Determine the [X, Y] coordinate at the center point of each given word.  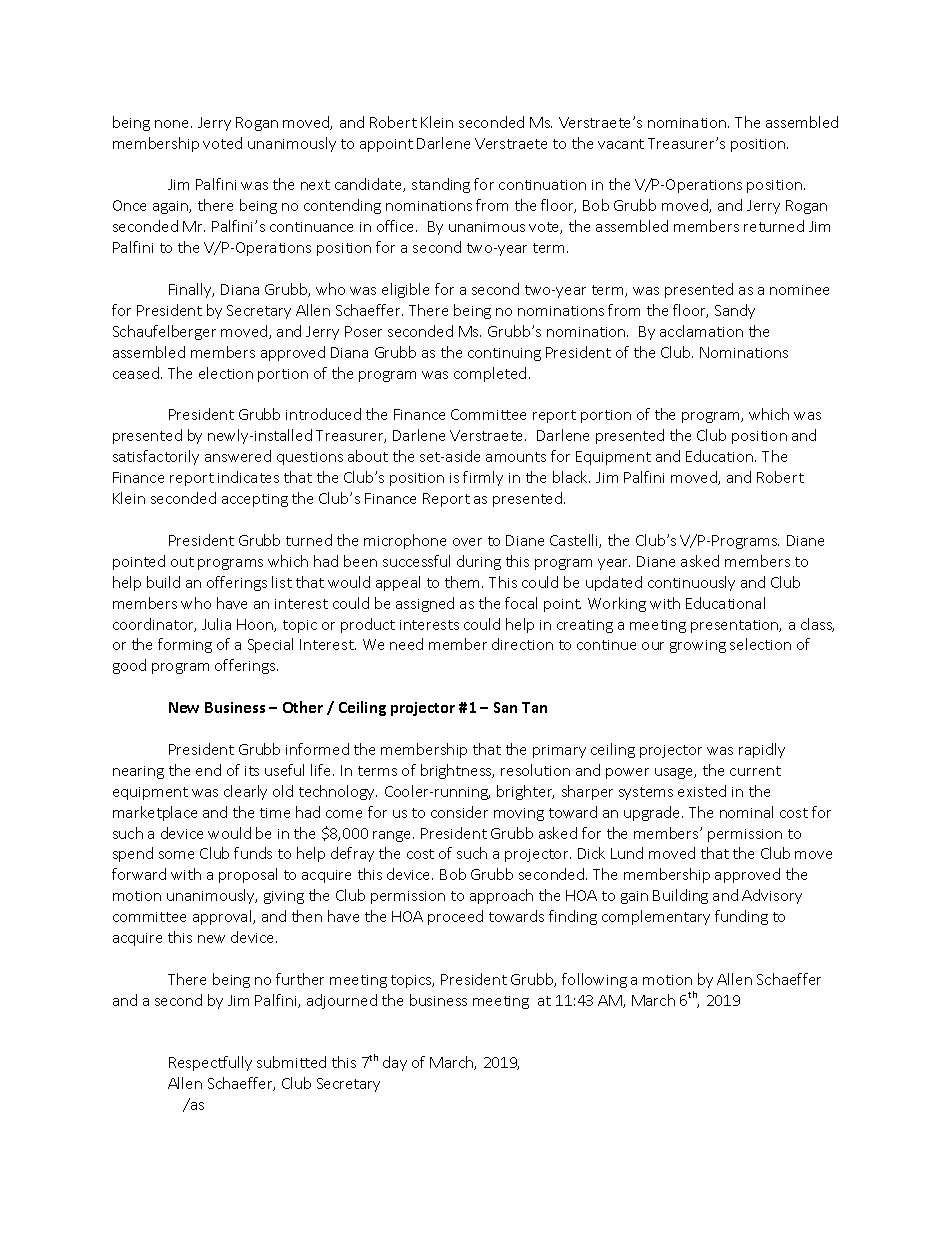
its [252, 771]
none [173, 124]
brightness [457, 771]
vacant [621, 144]
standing [441, 185]
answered [238, 456]
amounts [516, 457]
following [594, 980]
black [571, 477]
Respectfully [210, 1063]
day [395, 1063]
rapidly [762, 750]
